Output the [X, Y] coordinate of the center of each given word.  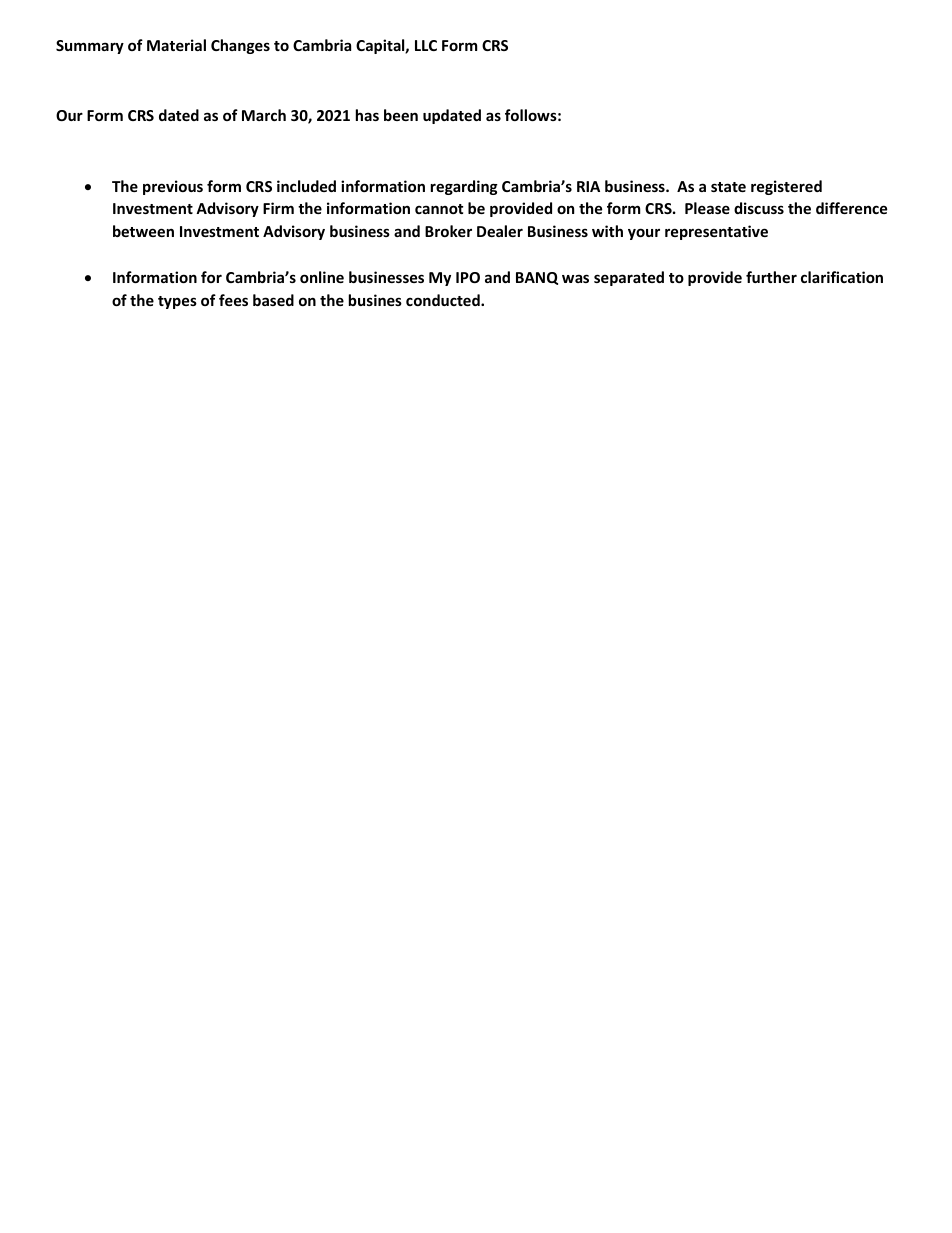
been [401, 115]
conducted [444, 300]
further [771, 277]
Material [176, 45]
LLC [426, 45]
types [177, 302]
